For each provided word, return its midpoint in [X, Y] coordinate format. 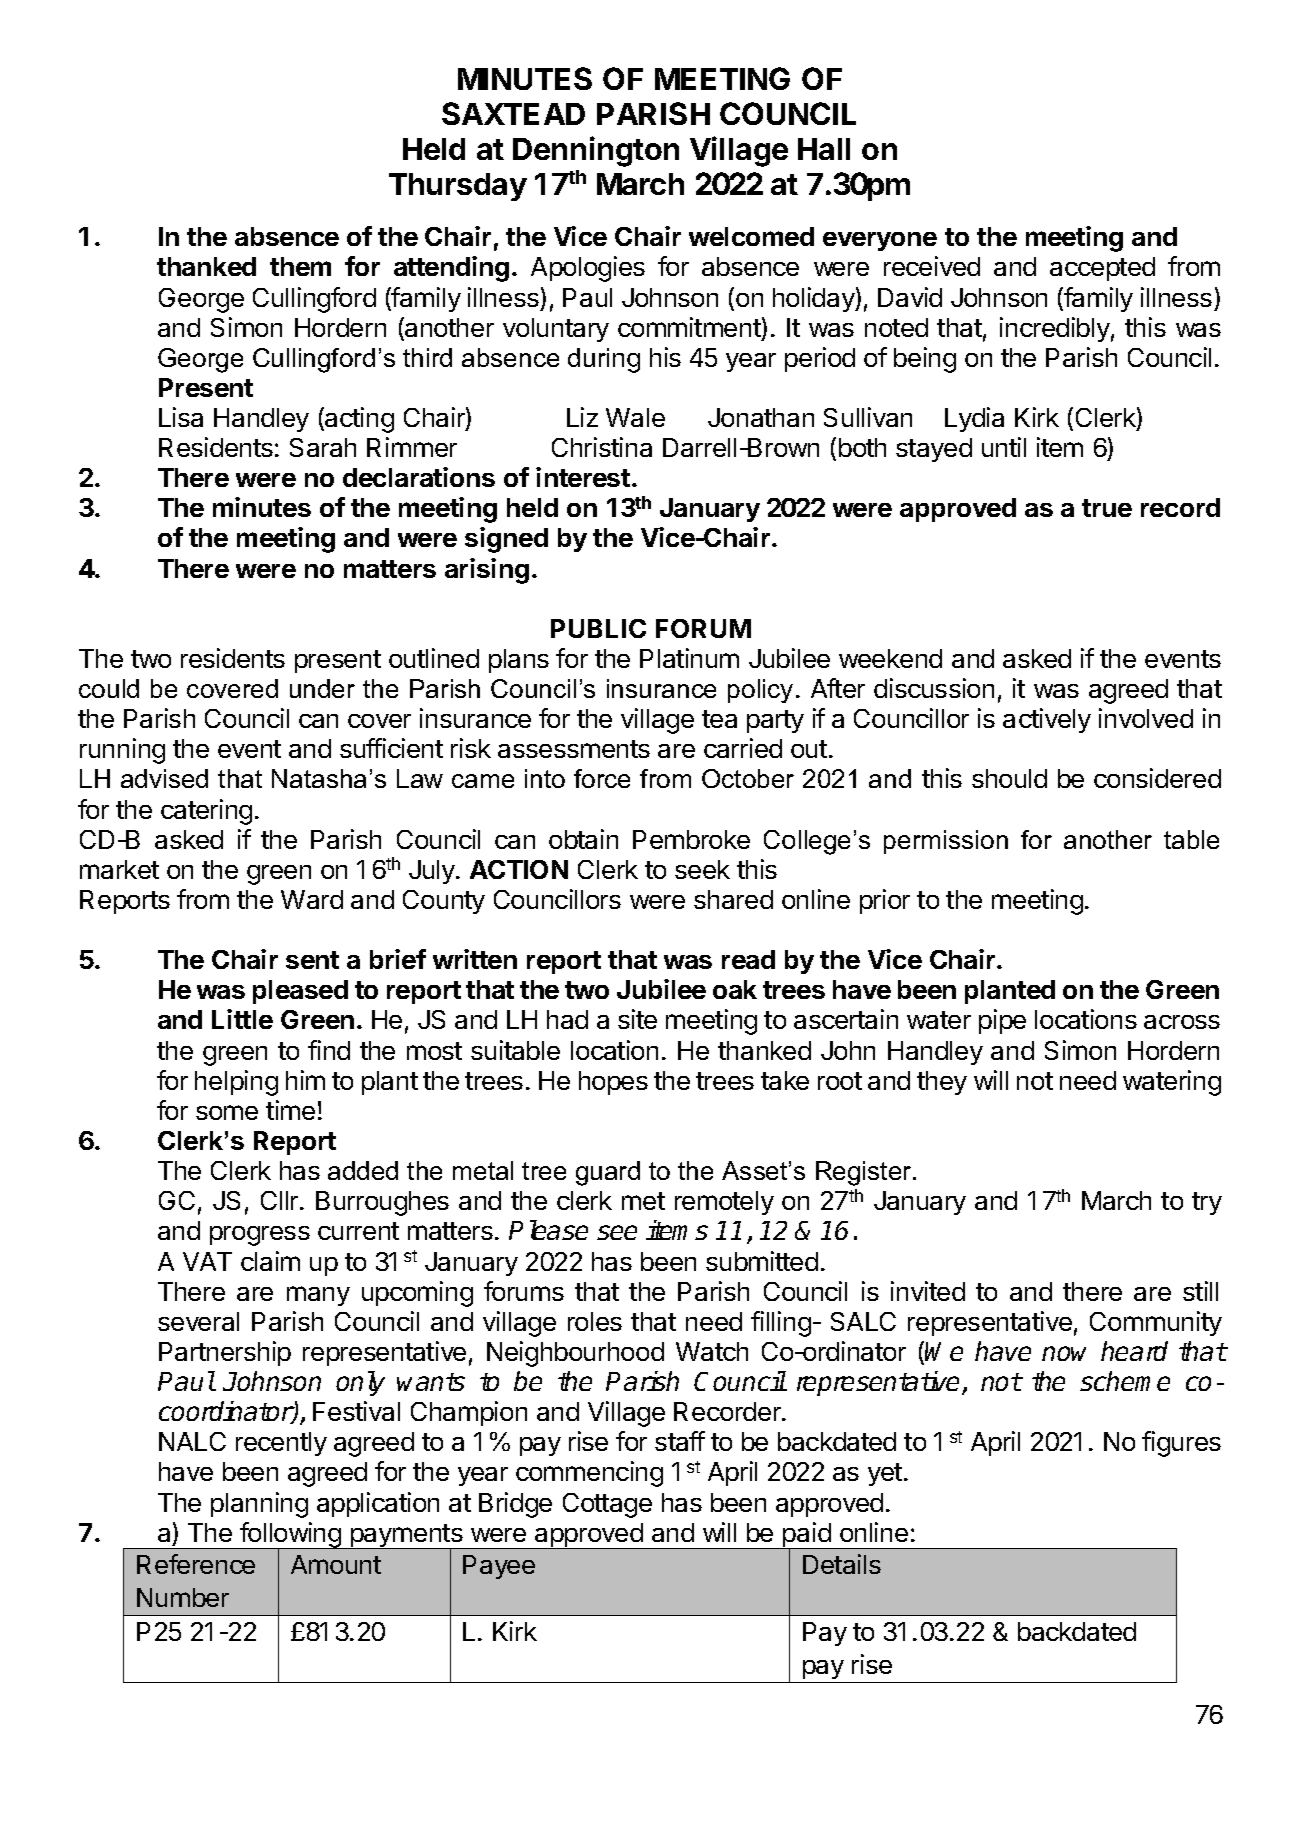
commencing [589, 1474]
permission [946, 842]
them [300, 266]
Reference [196, 1564]
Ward [312, 899]
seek [702, 869]
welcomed [751, 236]
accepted [1102, 269]
